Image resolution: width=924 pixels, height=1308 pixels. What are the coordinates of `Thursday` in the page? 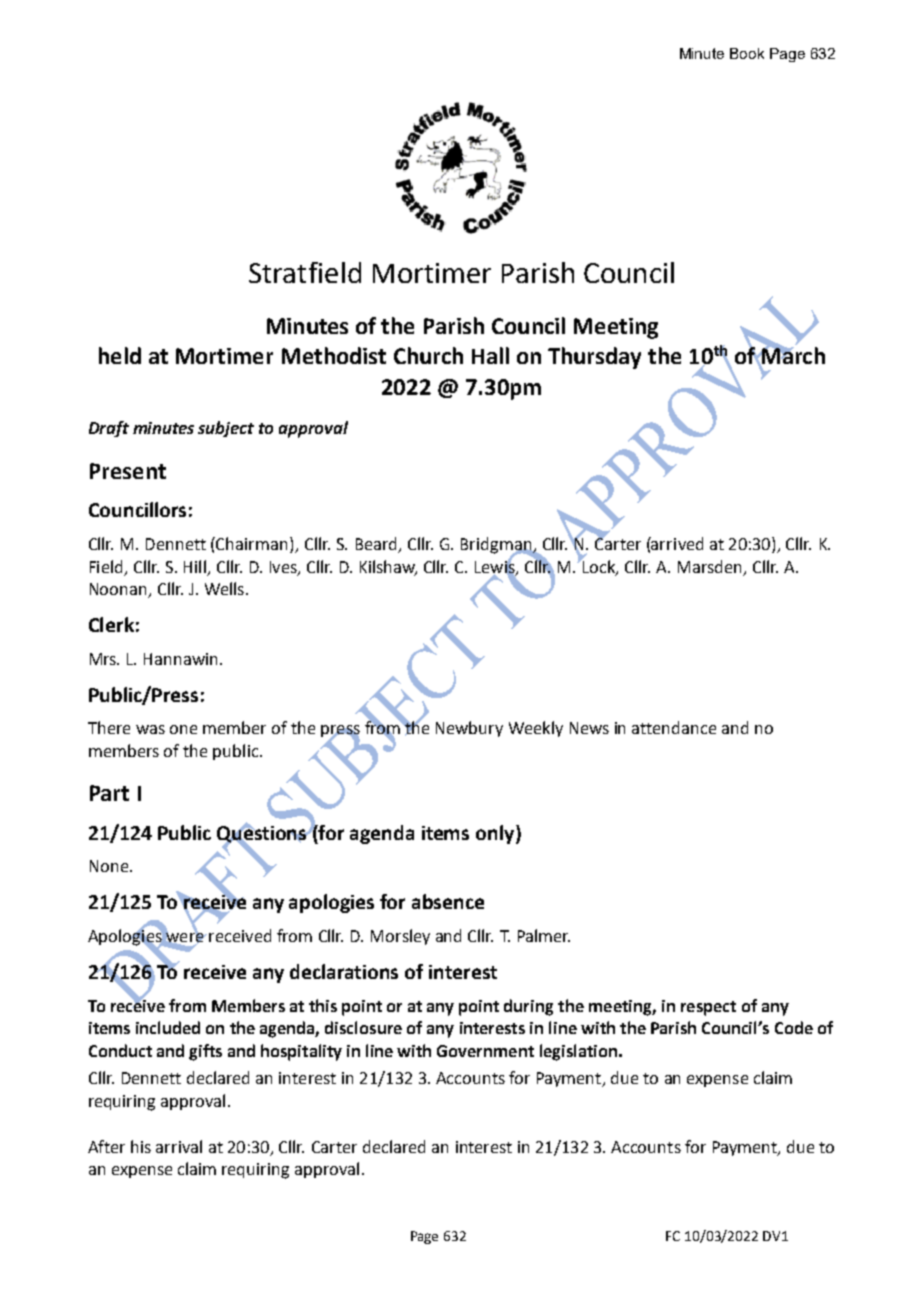 It's located at (594, 358).
